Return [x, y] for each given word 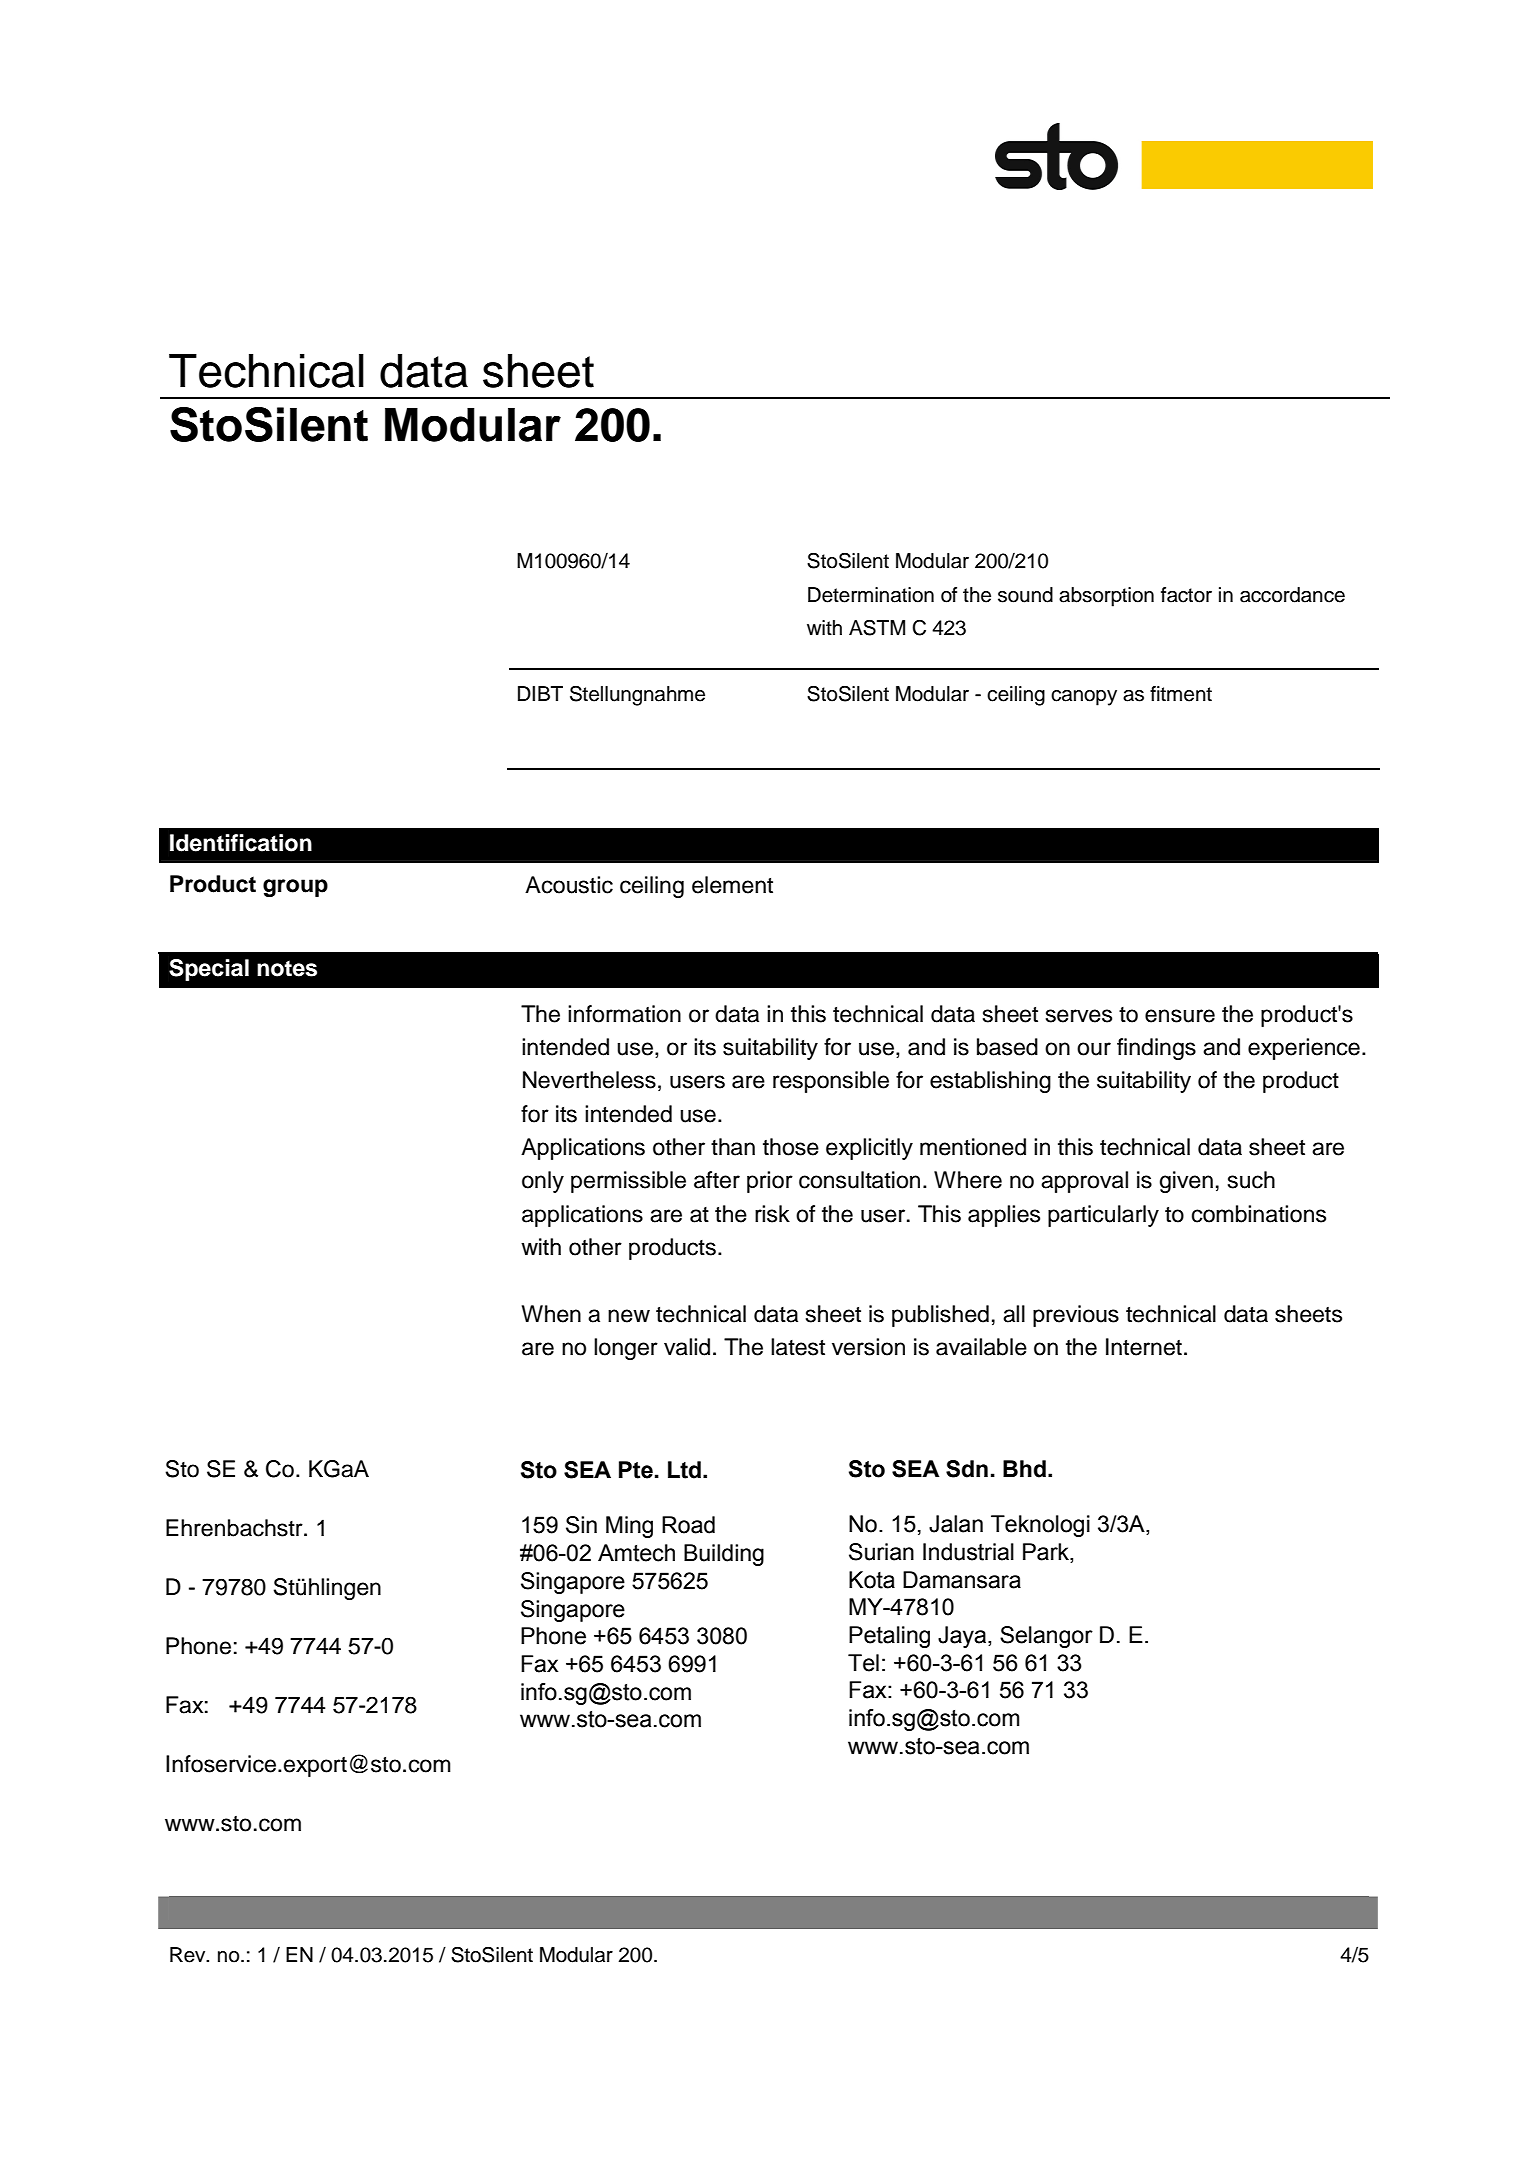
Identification [241, 843]
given [1186, 1182]
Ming [629, 1527]
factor [1186, 595]
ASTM [877, 627]
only [543, 1182]
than [733, 1147]
